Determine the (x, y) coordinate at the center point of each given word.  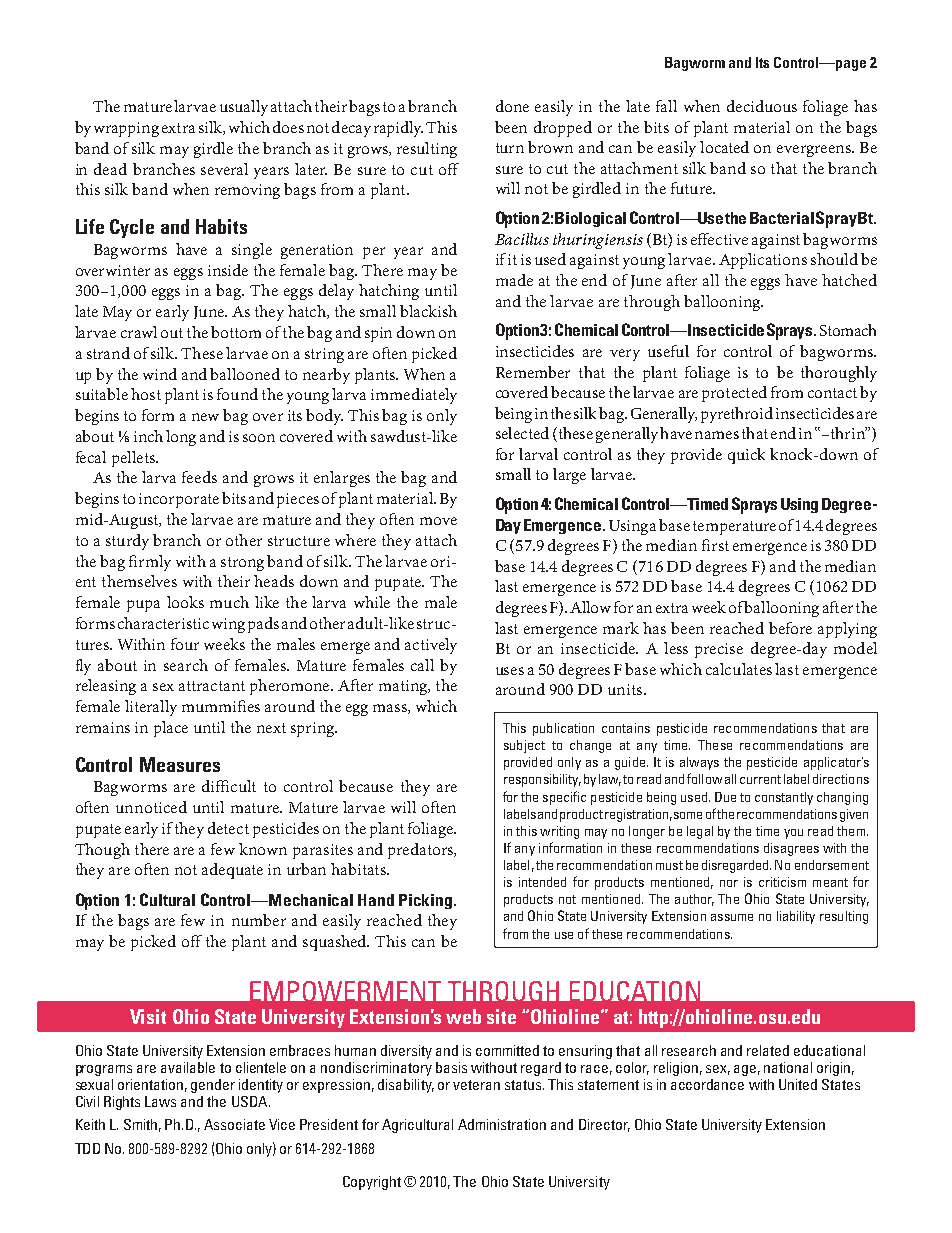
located (724, 147)
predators (421, 851)
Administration (502, 1124)
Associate (234, 1124)
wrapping (126, 129)
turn (510, 148)
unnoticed (151, 807)
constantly (784, 798)
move (438, 521)
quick (746, 456)
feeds (199, 477)
